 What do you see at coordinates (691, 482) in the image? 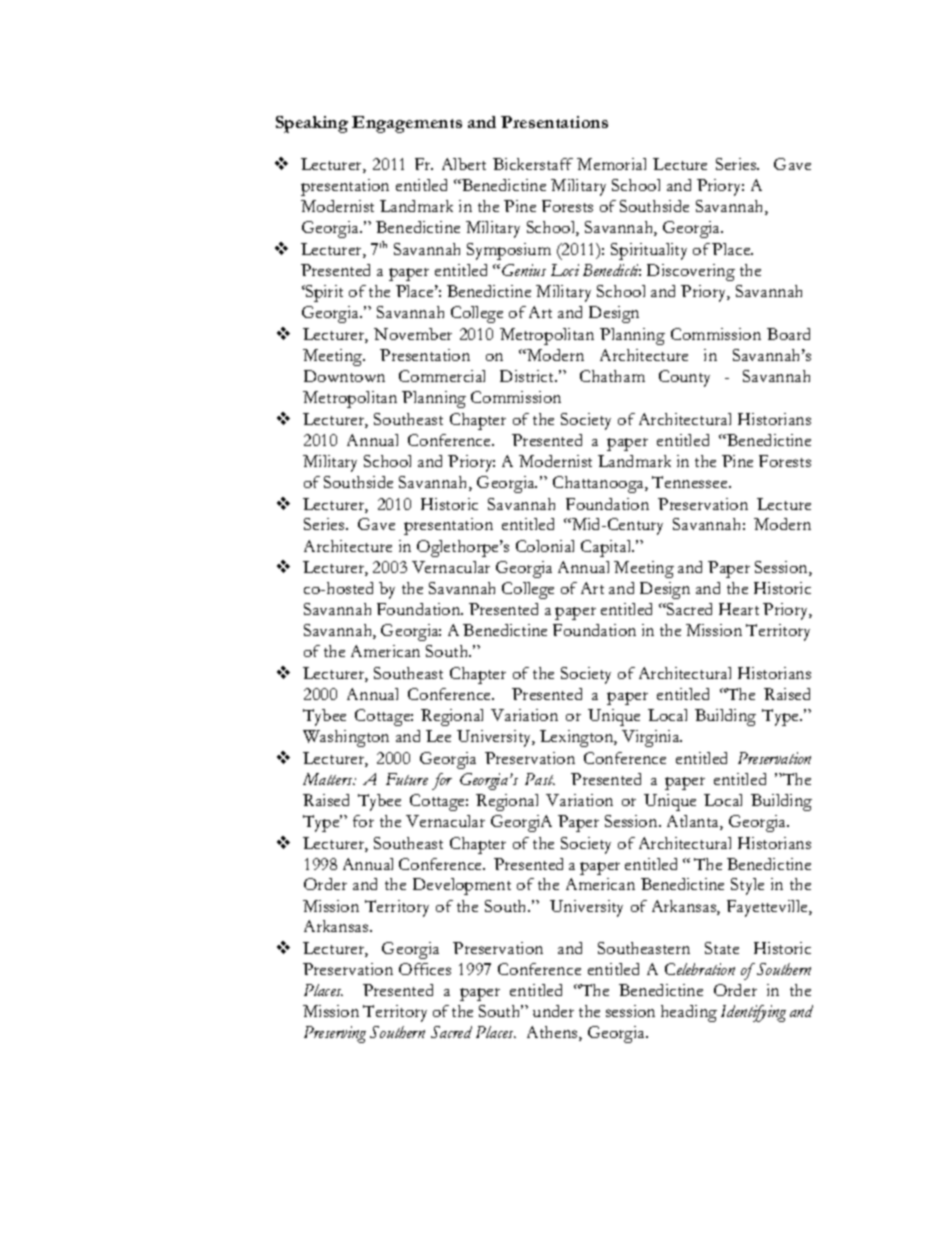
I see `Tennessee` at bounding box center [691, 482].
